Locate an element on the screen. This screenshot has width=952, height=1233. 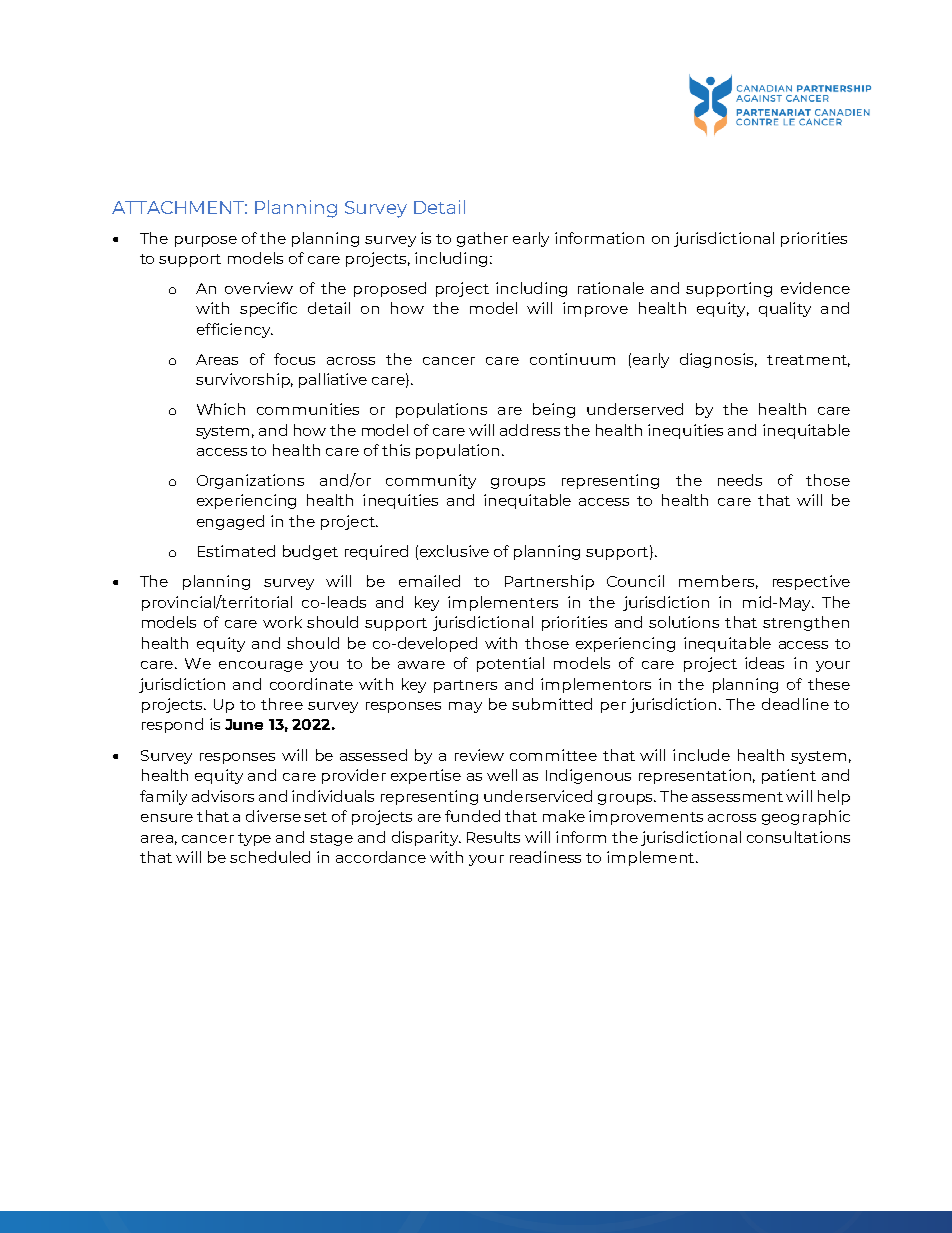
evidence is located at coordinates (815, 288).
